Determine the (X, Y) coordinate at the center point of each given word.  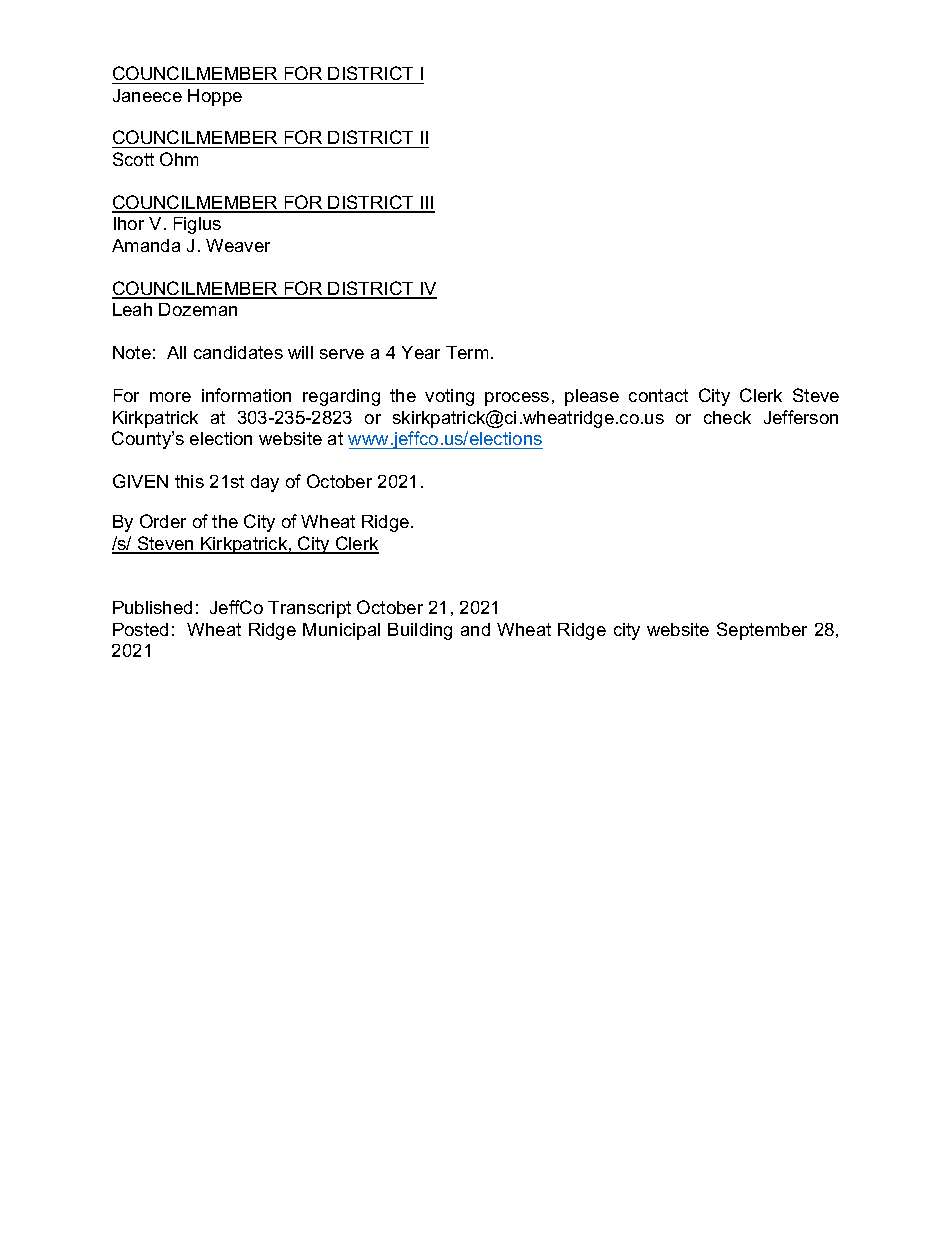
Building (420, 631)
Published (152, 607)
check (727, 417)
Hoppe (215, 97)
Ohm (179, 159)
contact (658, 395)
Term (467, 352)
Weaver (238, 245)
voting (449, 397)
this (189, 481)
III (426, 204)
